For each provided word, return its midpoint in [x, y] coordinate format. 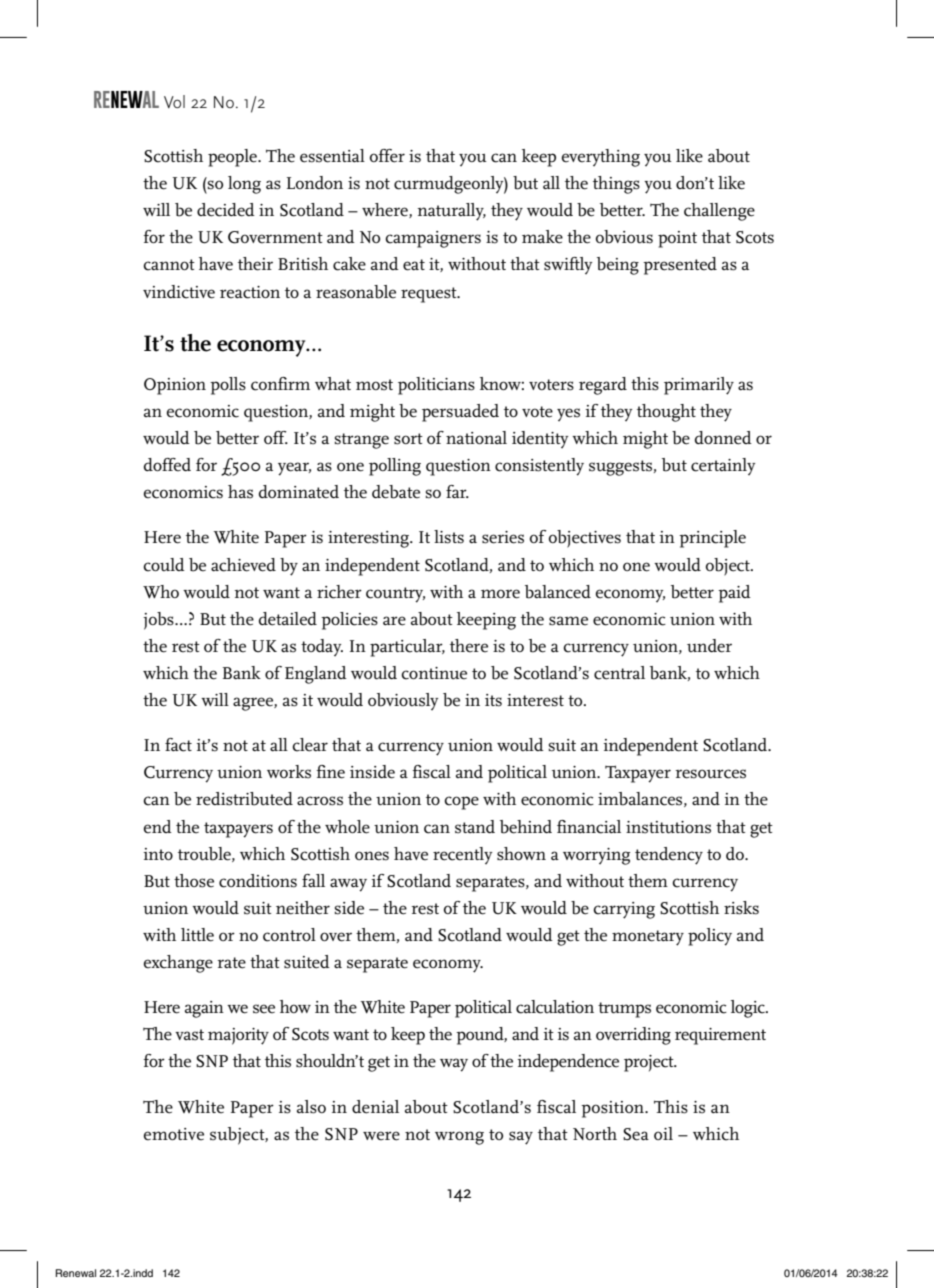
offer [387, 156]
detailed [288, 619]
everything [601, 158]
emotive [174, 1134]
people [233, 158]
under [709, 646]
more [500, 594]
